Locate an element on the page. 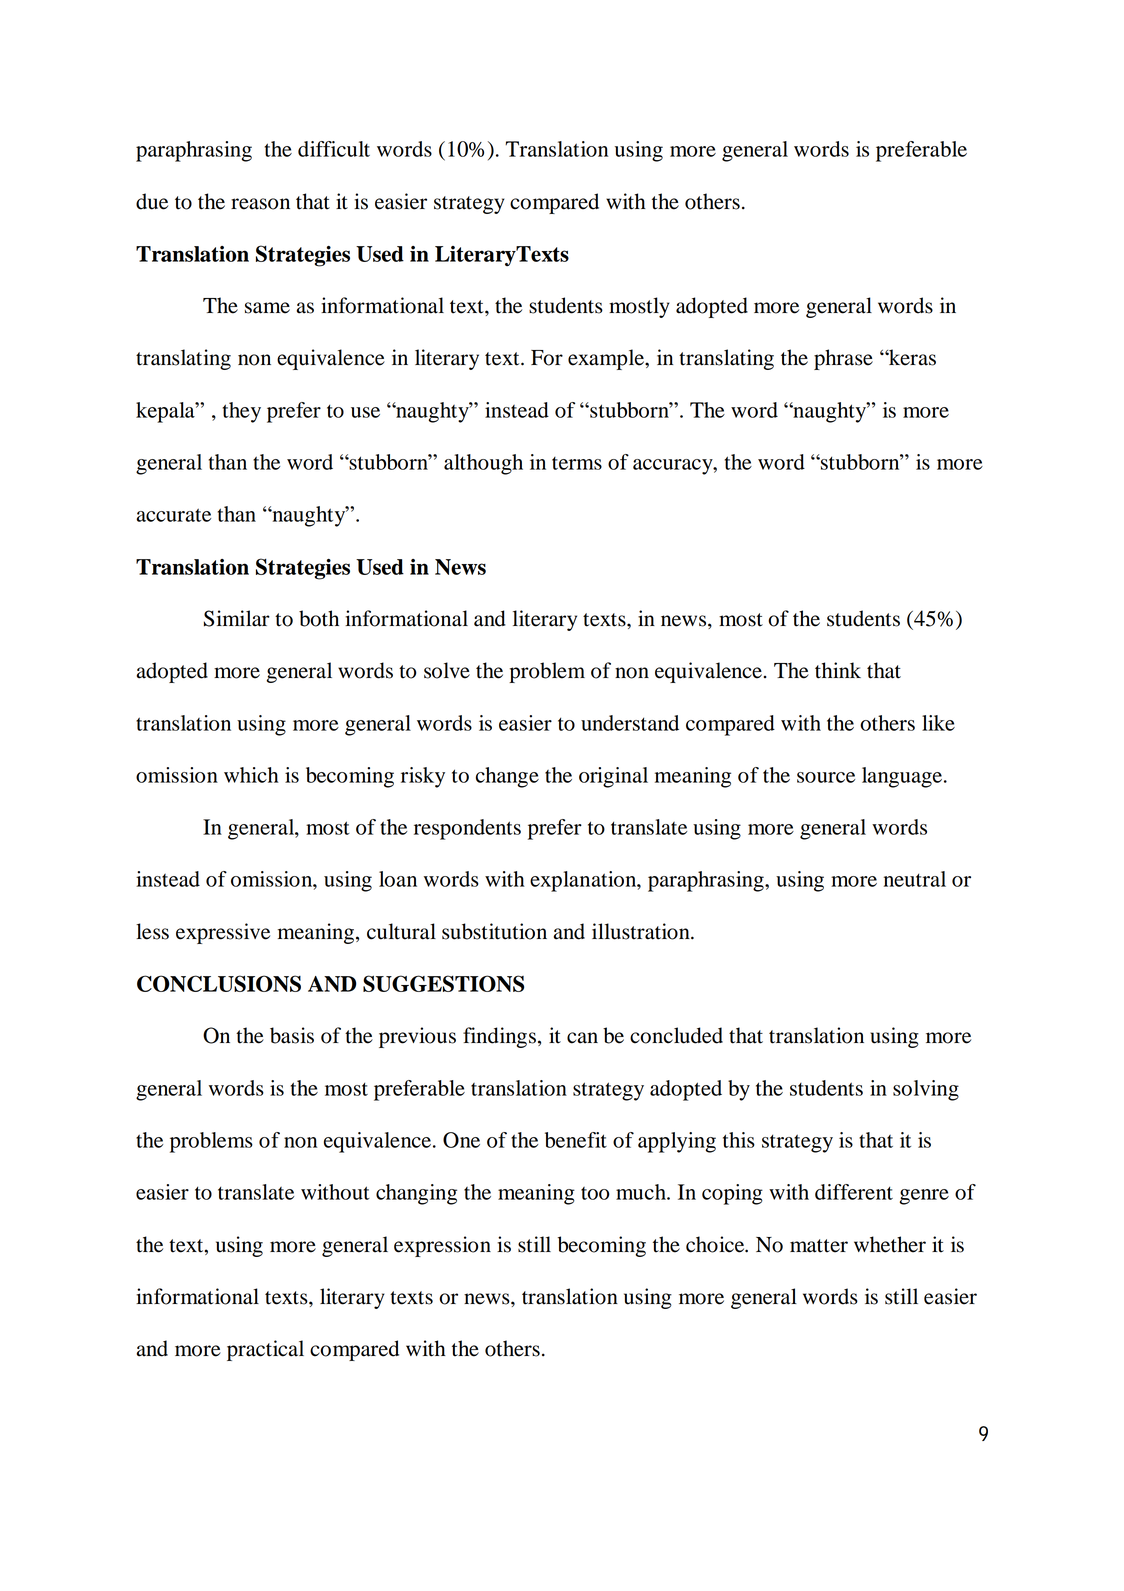 The height and width of the page is (1591, 1124). change is located at coordinates (507, 777).
